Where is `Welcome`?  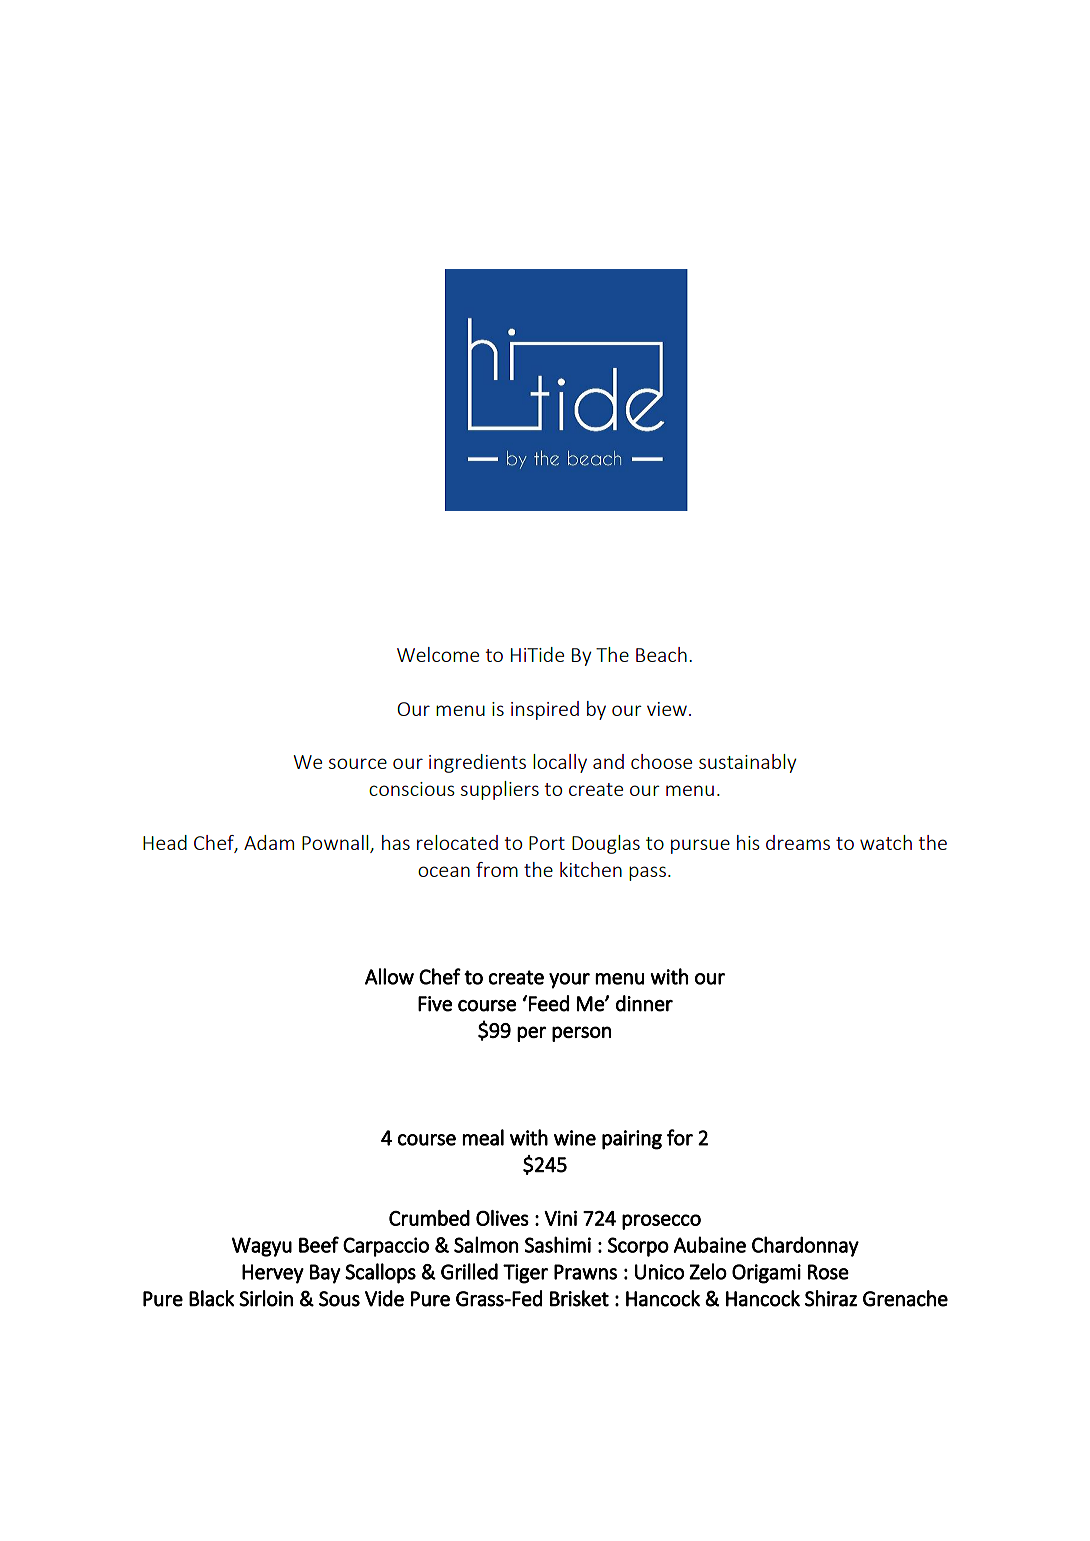
Welcome is located at coordinates (438, 654).
